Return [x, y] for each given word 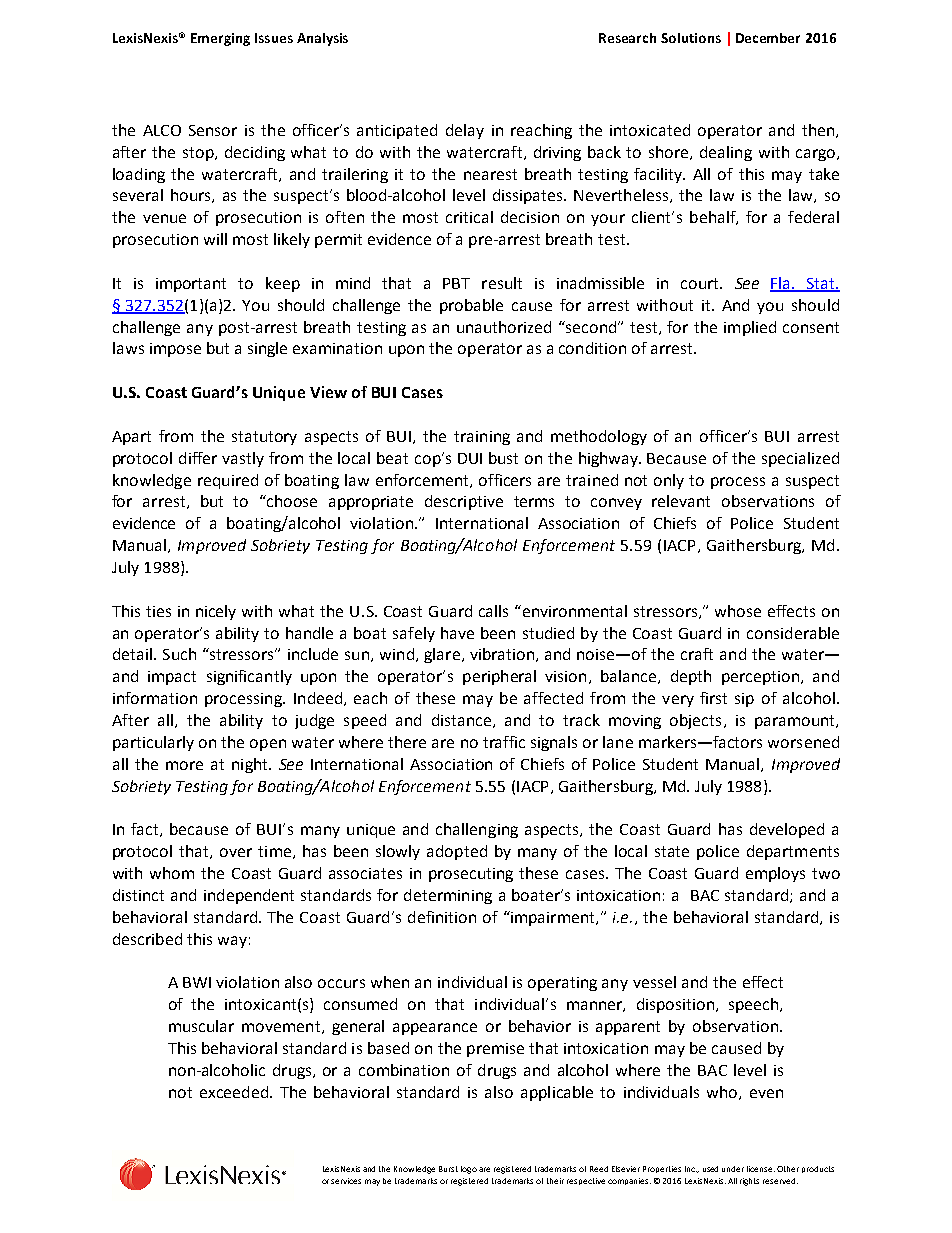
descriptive [464, 502]
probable [471, 306]
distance [461, 720]
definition [442, 917]
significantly [249, 677]
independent [249, 896]
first [713, 698]
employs [775, 874]
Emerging [220, 39]
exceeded [234, 1092]
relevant [681, 501]
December [768, 38]
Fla [781, 284]
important [191, 285]
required [228, 481]
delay [465, 131]
